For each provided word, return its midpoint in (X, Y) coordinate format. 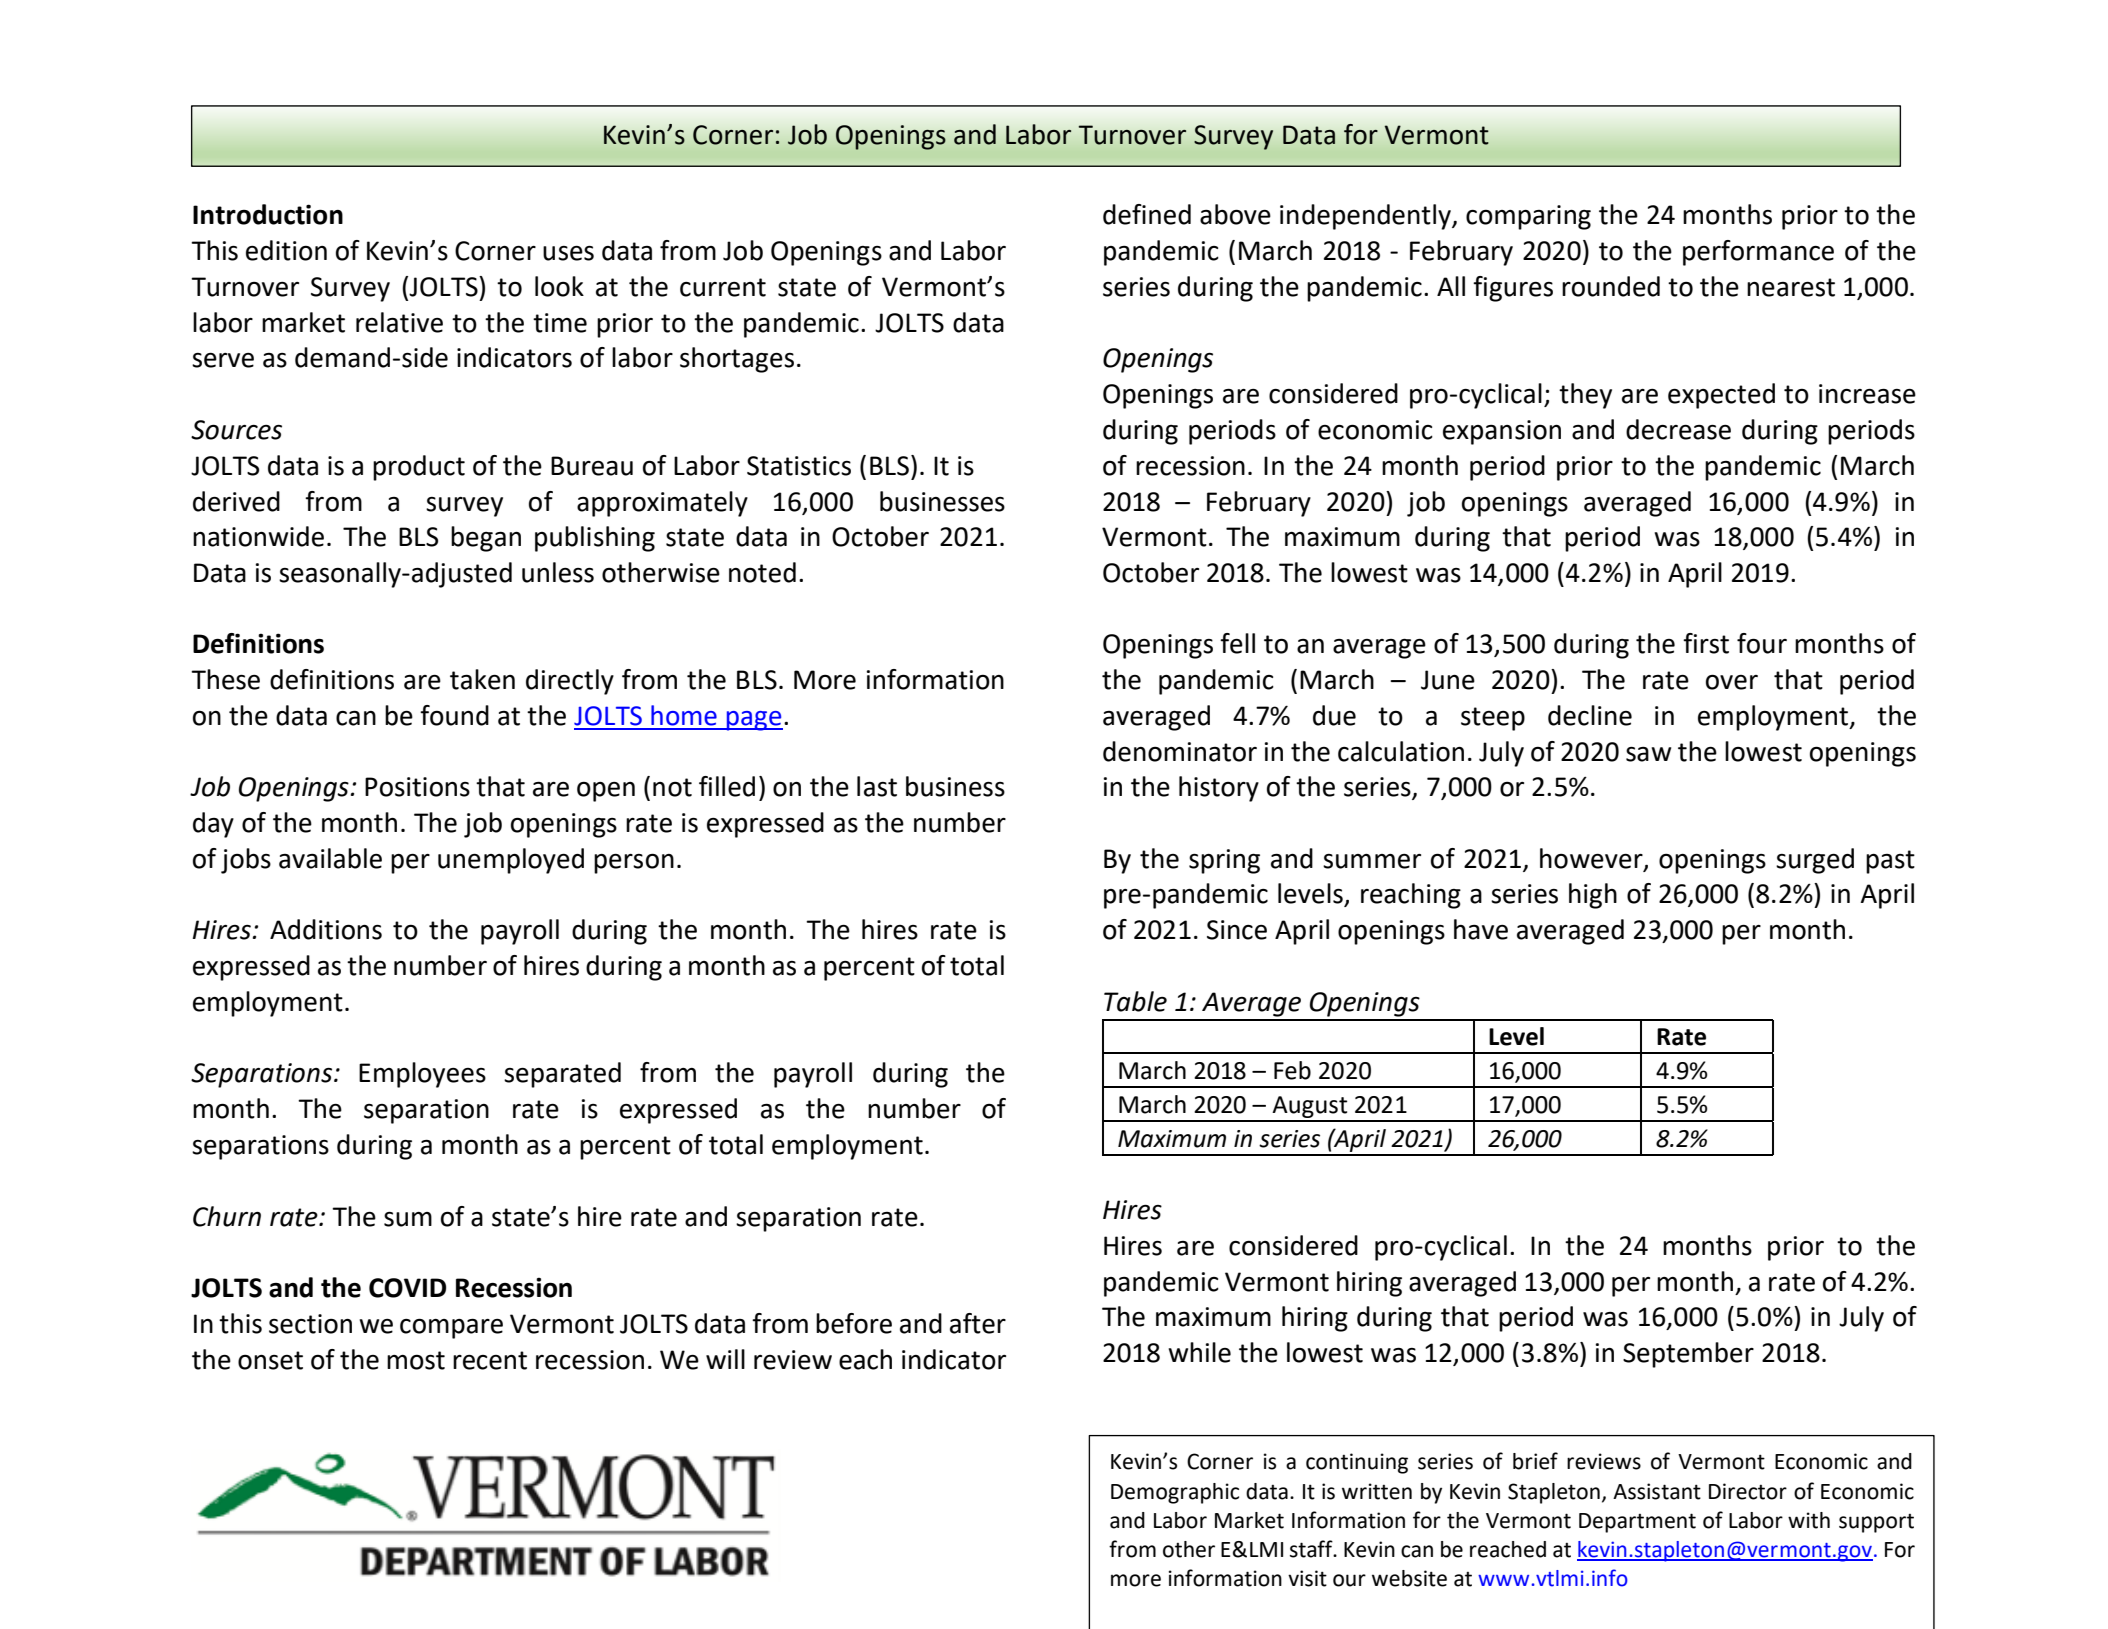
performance (1758, 253)
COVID (407, 1288)
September (1688, 1355)
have (1481, 929)
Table (1135, 1001)
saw (1648, 754)
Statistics (799, 466)
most (416, 1360)
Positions (417, 787)
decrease (1678, 429)
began (486, 539)
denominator (1180, 751)
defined (1147, 214)
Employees (422, 1075)
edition (286, 250)
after (978, 1323)
